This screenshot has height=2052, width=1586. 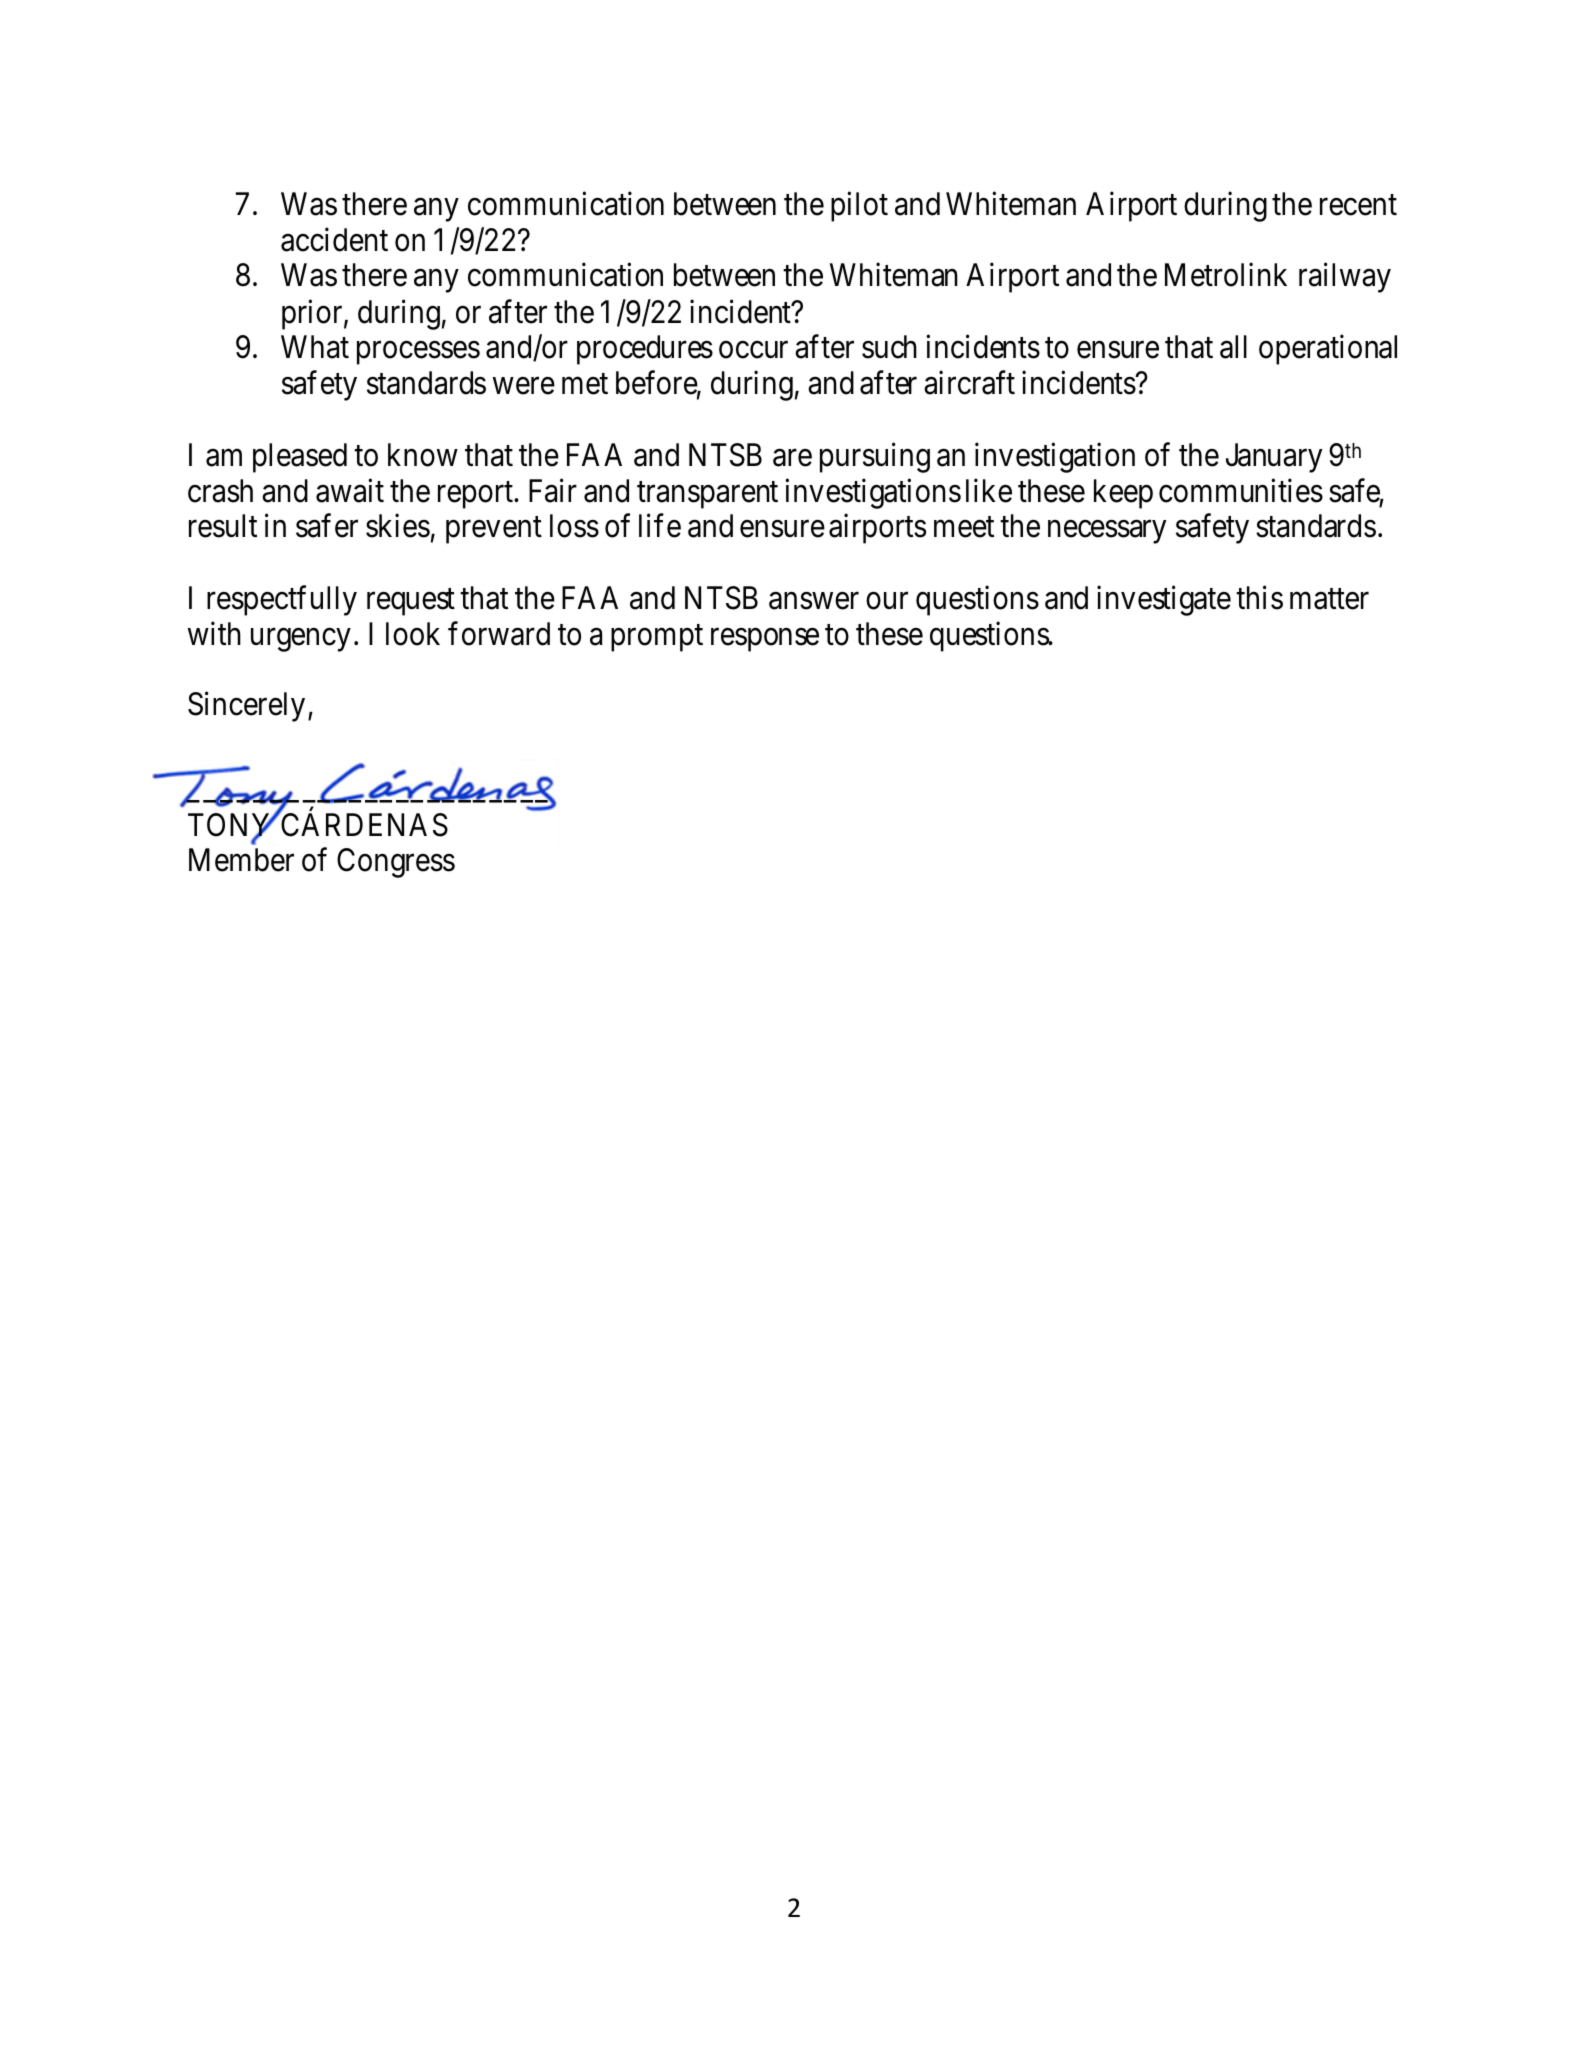 I want to click on life, so click(x=660, y=526).
